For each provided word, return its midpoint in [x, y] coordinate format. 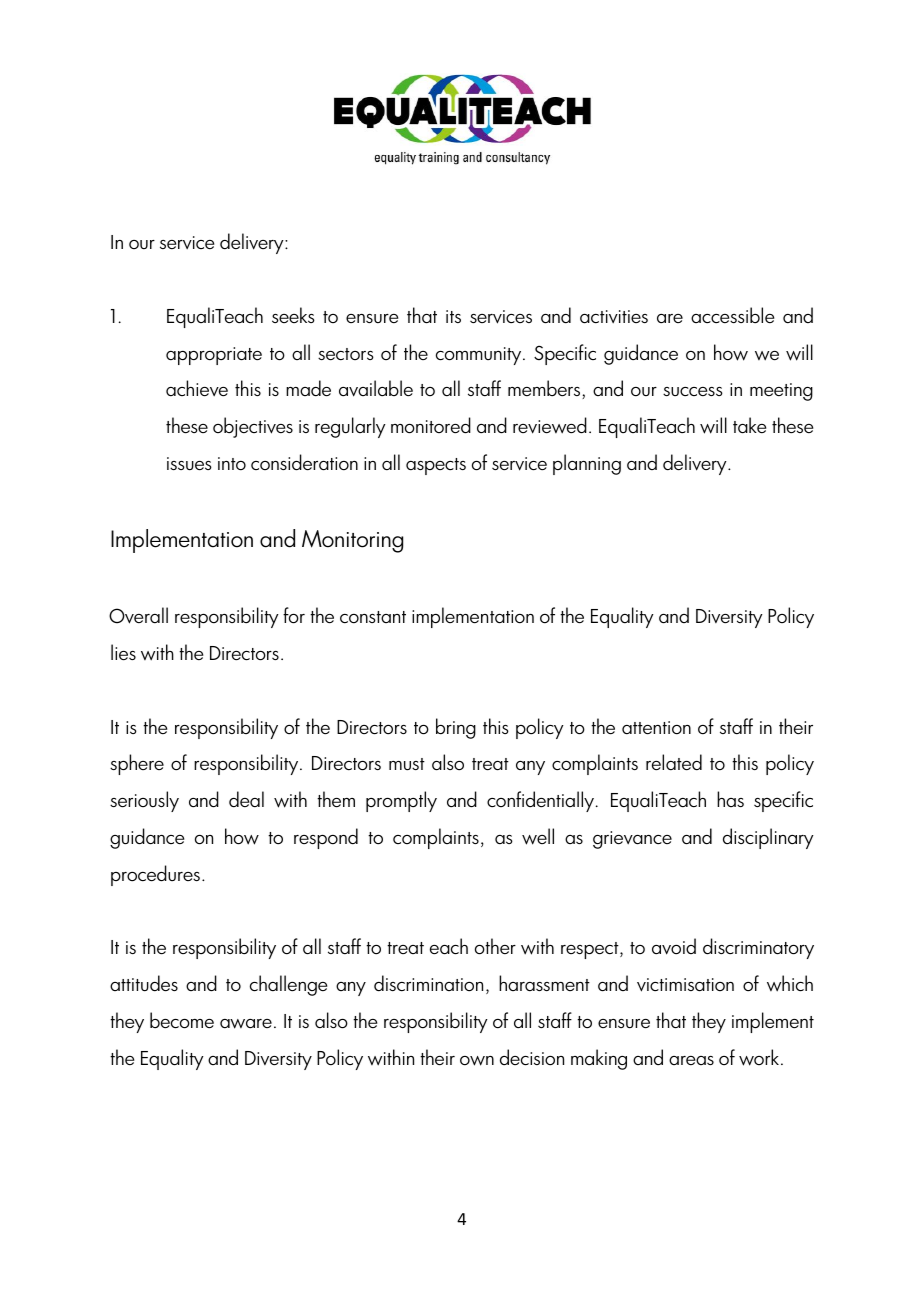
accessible [732, 315]
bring [456, 728]
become [182, 1020]
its [453, 316]
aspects [436, 466]
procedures [155, 875]
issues [189, 464]
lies [123, 652]
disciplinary [768, 838]
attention [656, 728]
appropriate [214, 356]
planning [587, 464]
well [538, 836]
